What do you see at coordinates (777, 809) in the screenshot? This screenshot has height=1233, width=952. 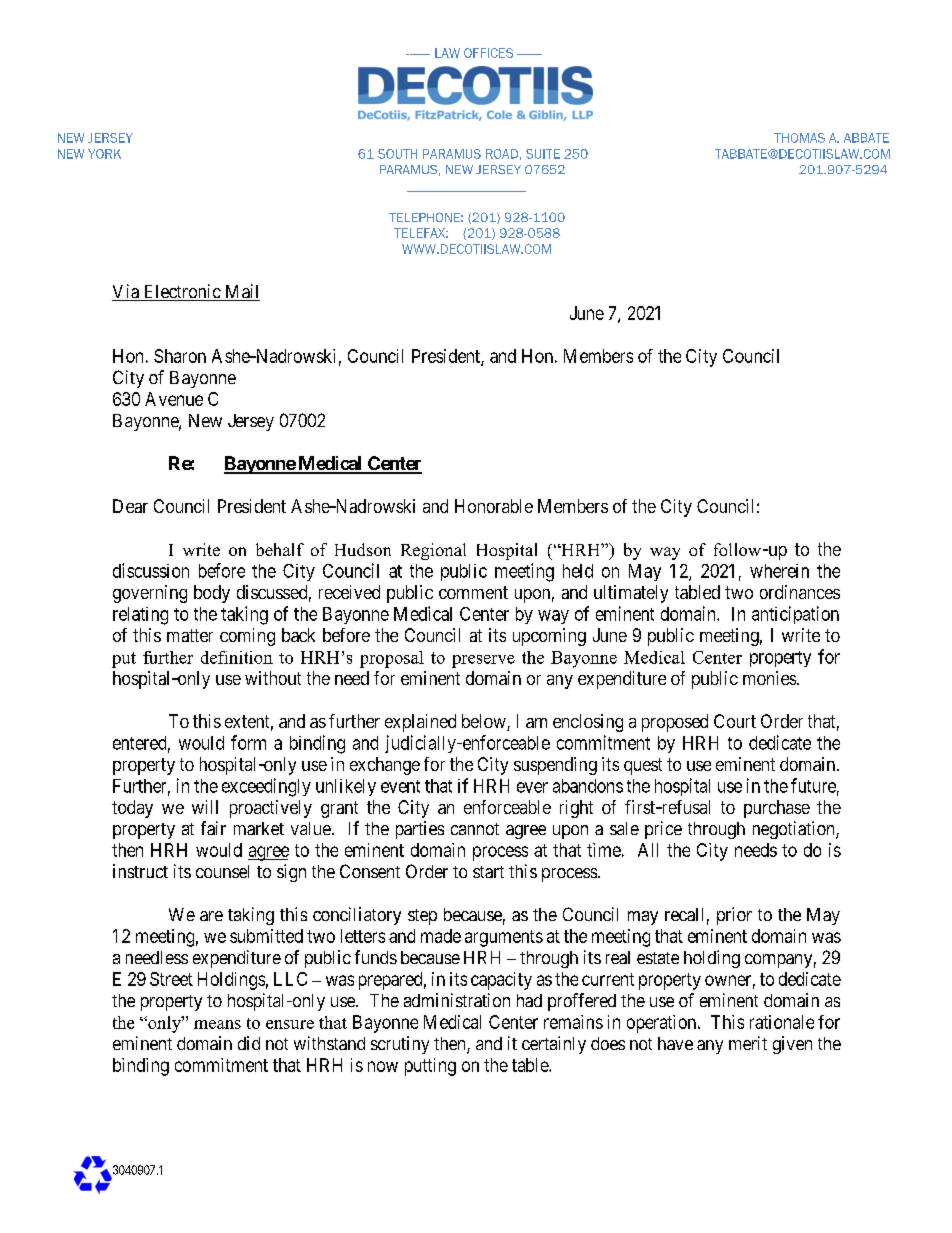 I see `purchase` at bounding box center [777, 809].
